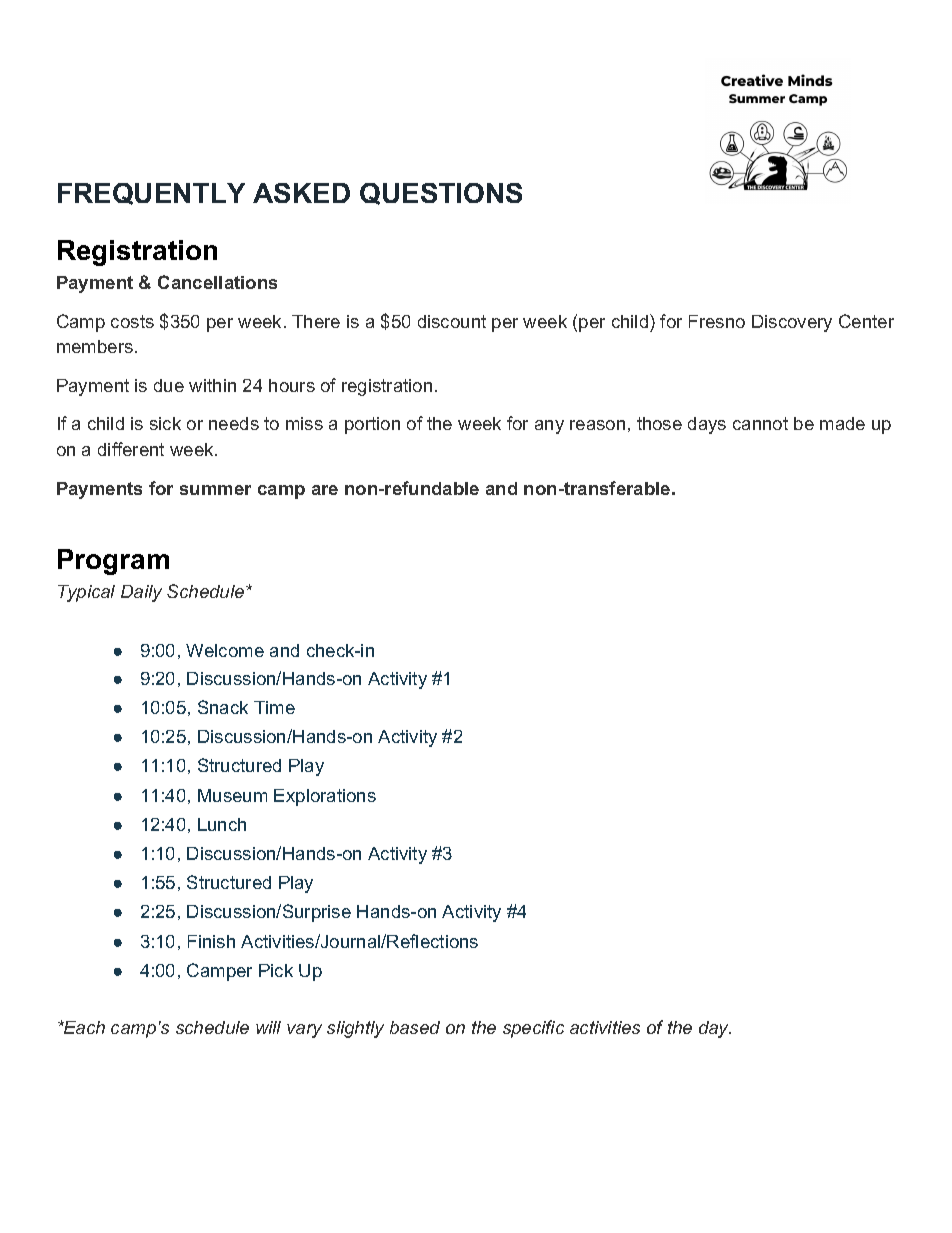 Image resolution: width=952 pixels, height=1233 pixels. What do you see at coordinates (215, 490) in the image?
I see `summer` at bounding box center [215, 490].
